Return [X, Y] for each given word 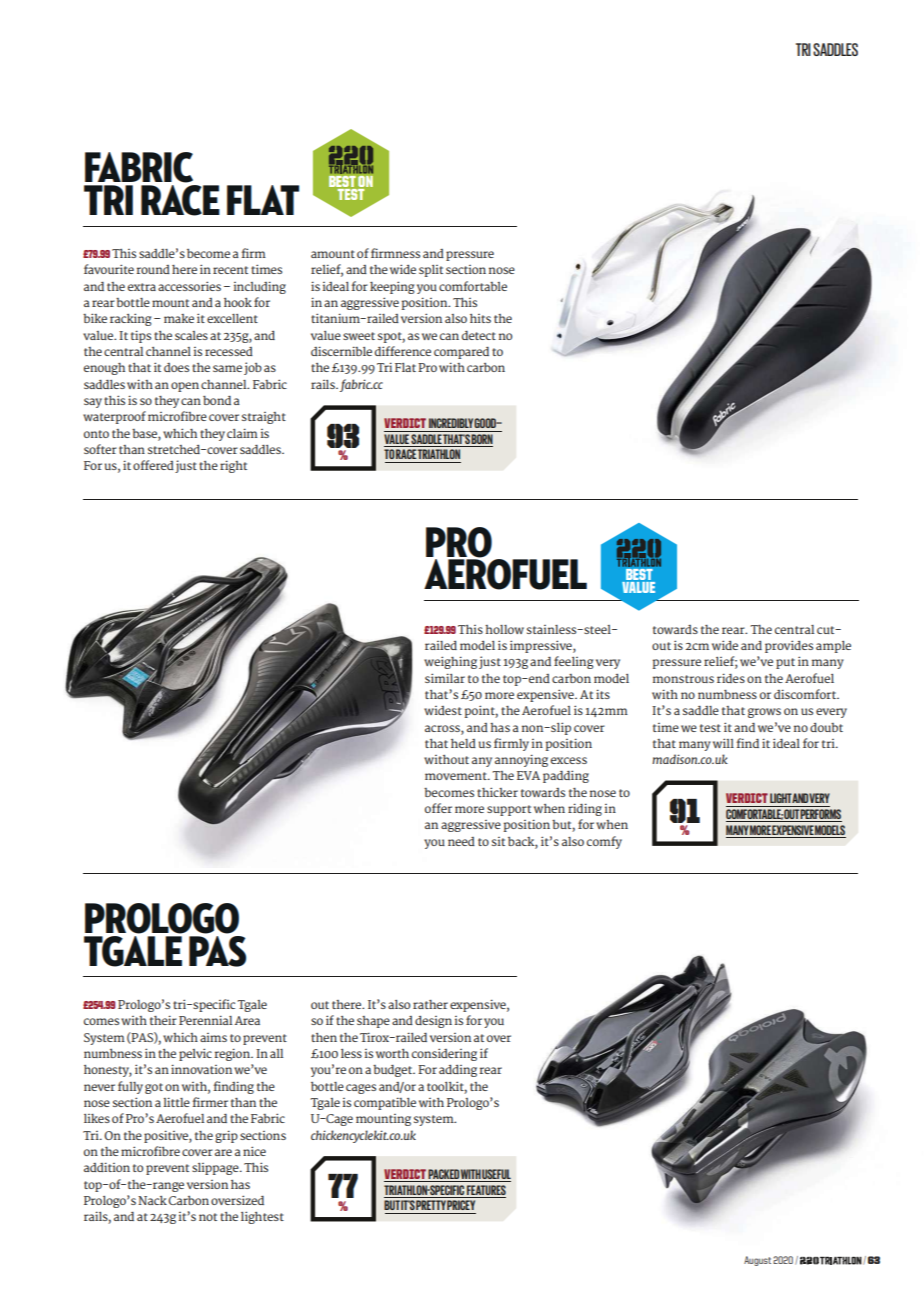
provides [789, 646]
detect [479, 335]
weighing [450, 662]
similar [445, 678]
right [233, 466]
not [208, 1217]
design [433, 1022]
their [163, 1020]
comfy [604, 842]
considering [444, 1054]
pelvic [195, 1054]
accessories [189, 286]
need [461, 841]
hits [480, 318]
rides [731, 678]
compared [461, 353]
